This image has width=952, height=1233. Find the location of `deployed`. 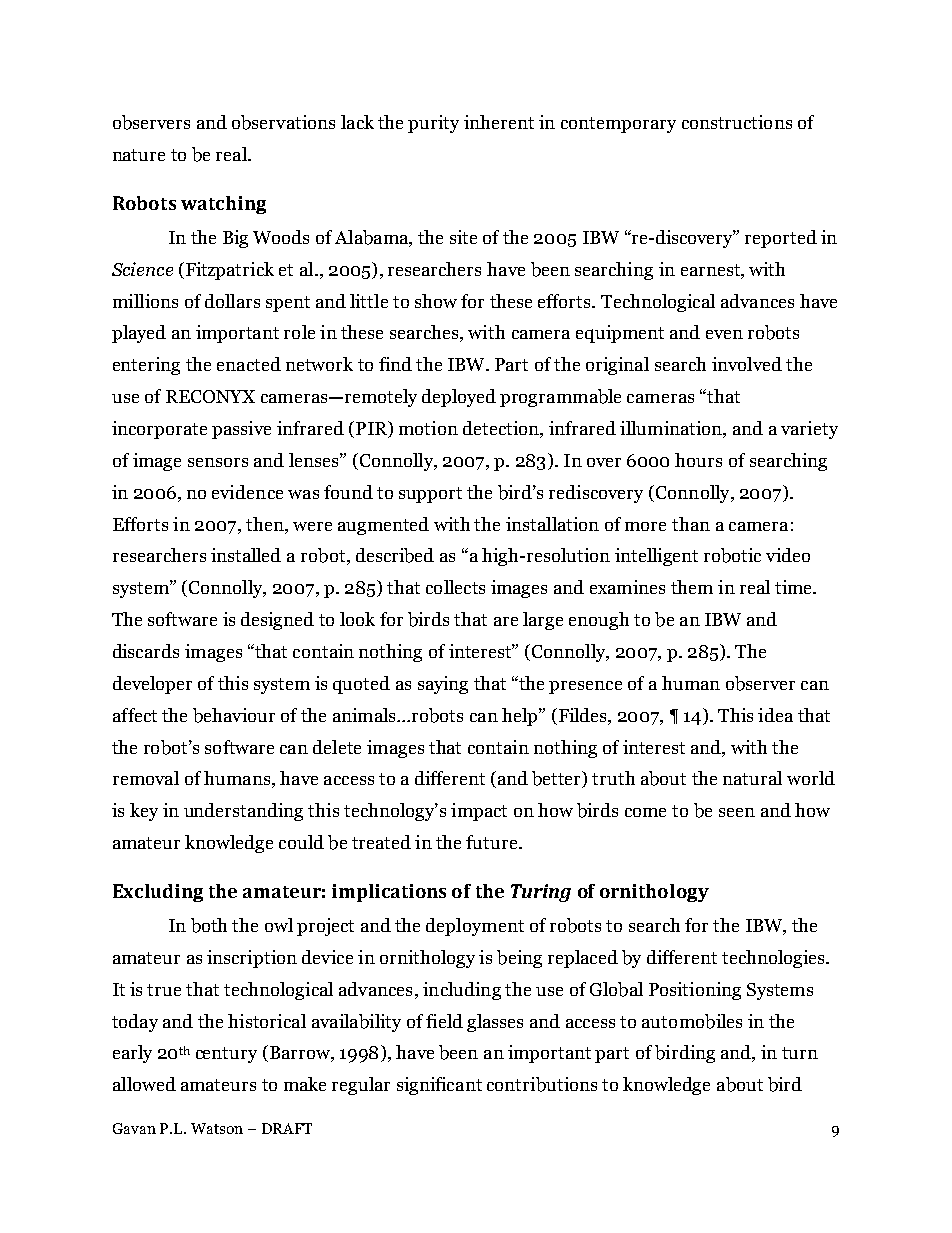

deployed is located at coordinates (459, 398).
